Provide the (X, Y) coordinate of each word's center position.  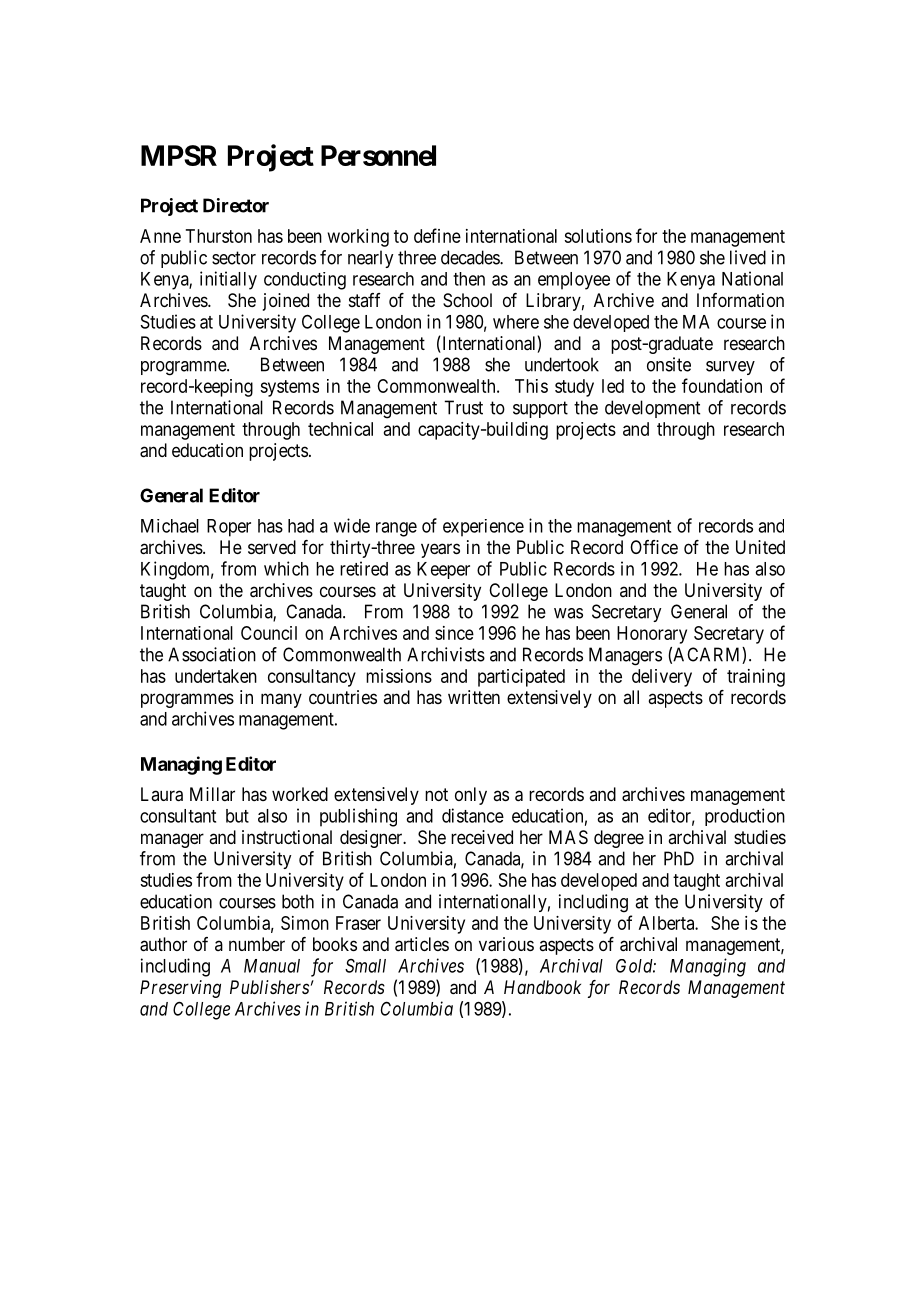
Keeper (443, 570)
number (257, 944)
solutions (598, 236)
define (437, 235)
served (272, 547)
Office (654, 547)
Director (236, 205)
